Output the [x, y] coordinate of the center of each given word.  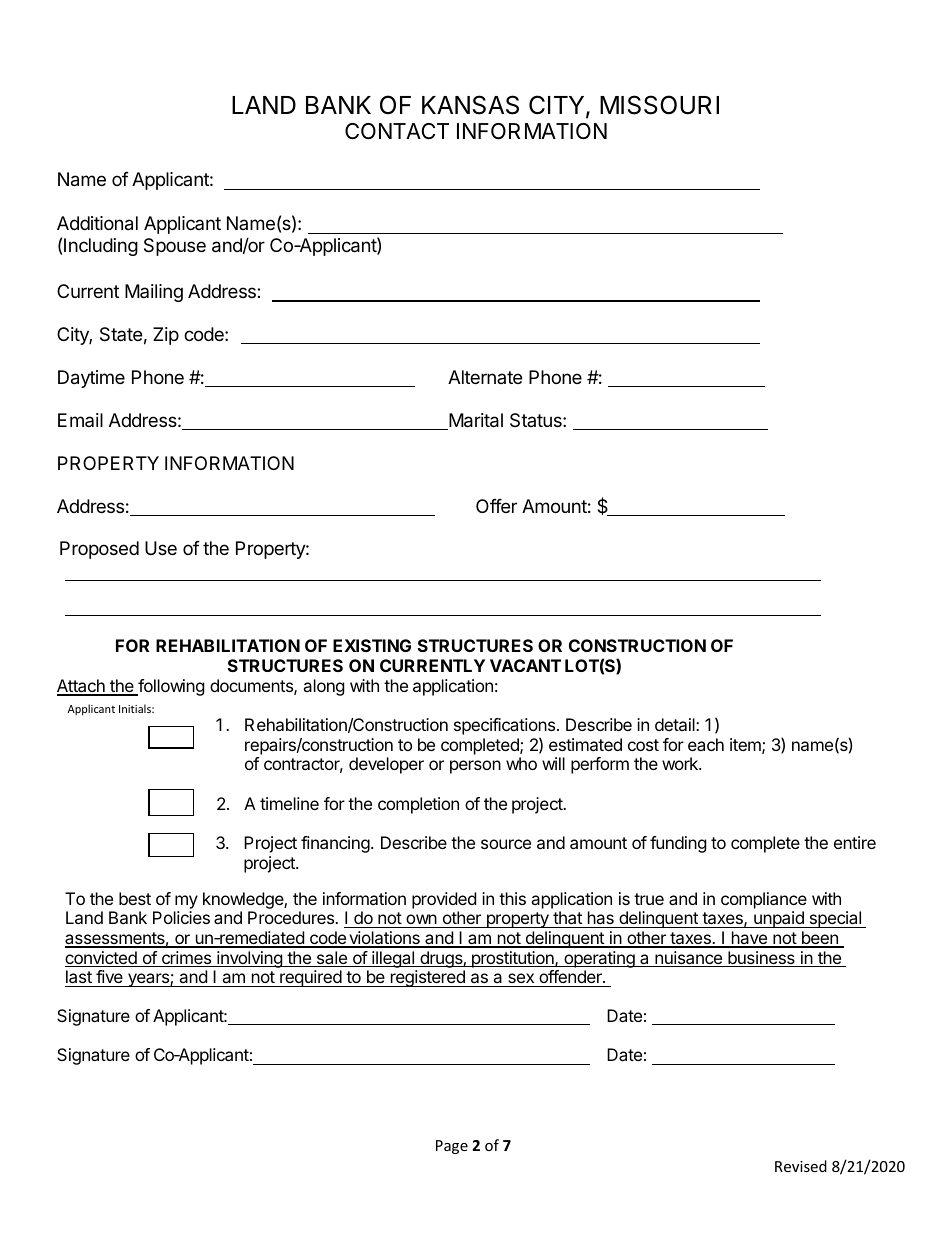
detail [676, 724]
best [135, 898]
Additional [97, 223]
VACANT [525, 665]
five [109, 978]
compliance [764, 900]
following [170, 687]
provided [444, 900]
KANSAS [470, 105]
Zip [166, 336]
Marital [475, 421]
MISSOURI [659, 105]
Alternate [485, 377]
